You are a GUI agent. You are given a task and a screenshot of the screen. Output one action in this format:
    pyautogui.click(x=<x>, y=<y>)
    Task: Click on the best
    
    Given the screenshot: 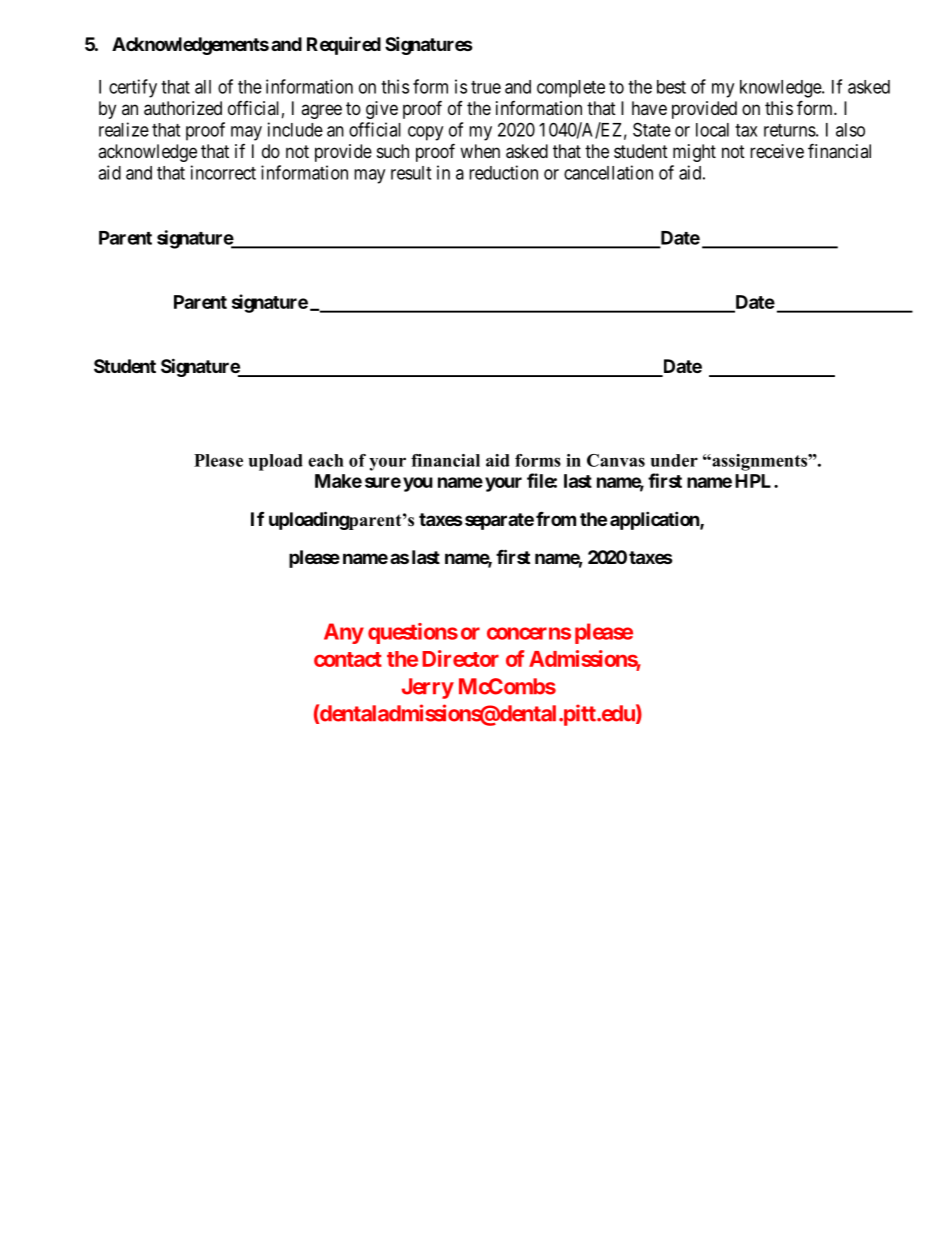 What is the action you would take?
    pyautogui.click(x=671, y=87)
